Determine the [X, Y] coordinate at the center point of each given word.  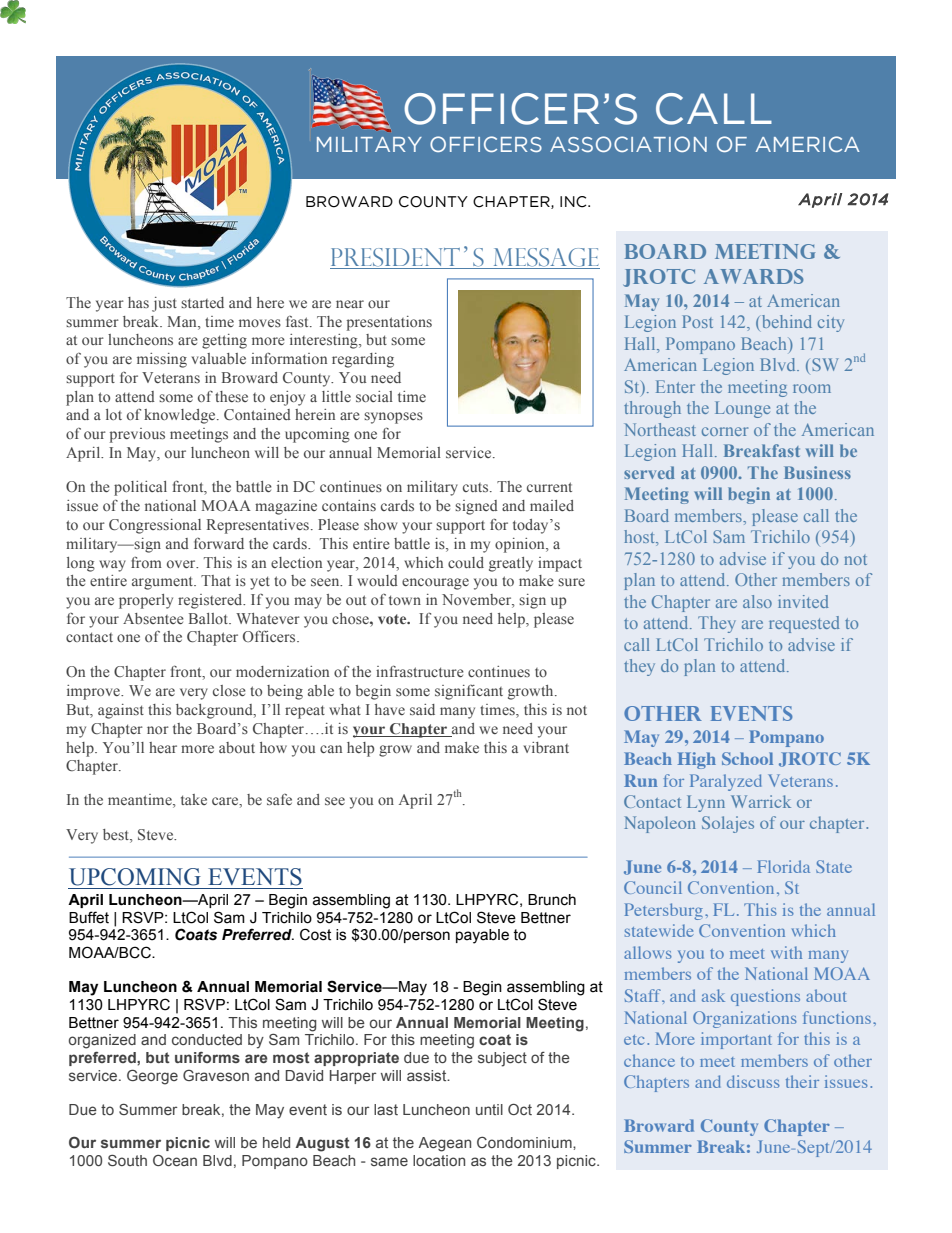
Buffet [89, 917]
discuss [753, 1081]
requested [804, 624]
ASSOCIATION [628, 144]
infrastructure [420, 671]
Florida [784, 866]
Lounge [742, 409]
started [202, 302]
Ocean [175, 1160]
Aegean [444, 1144]
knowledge [181, 416]
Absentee [153, 618]
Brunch [552, 900]
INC [574, 202]
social [374, 396]
